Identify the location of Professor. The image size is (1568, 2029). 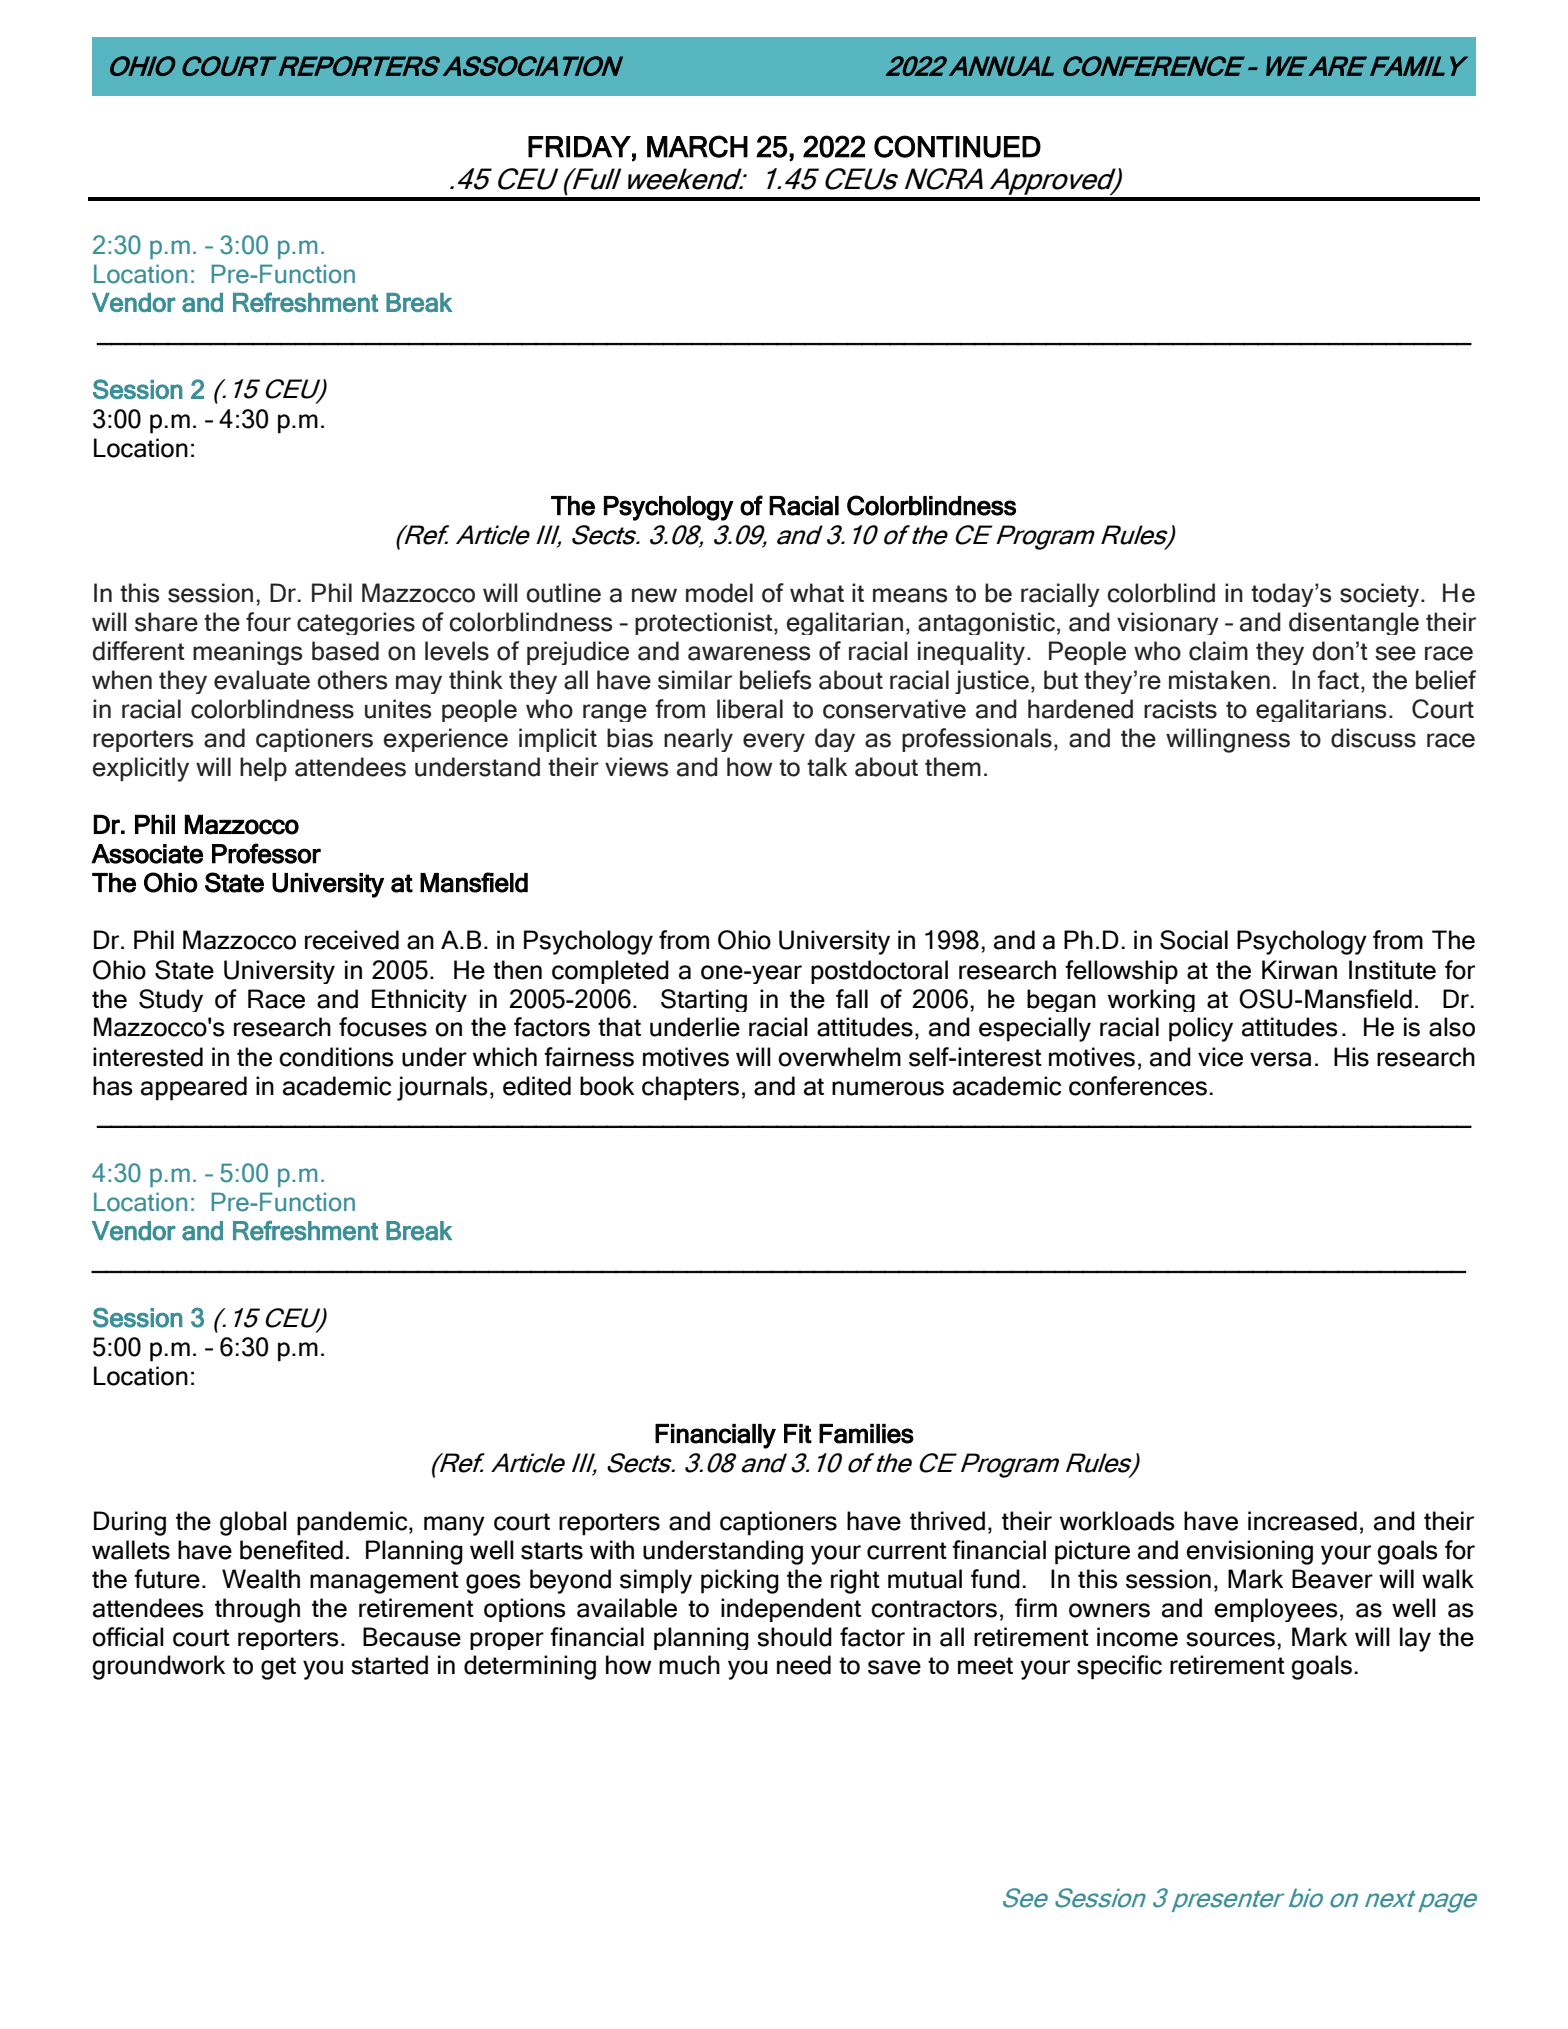
(266, 853).
